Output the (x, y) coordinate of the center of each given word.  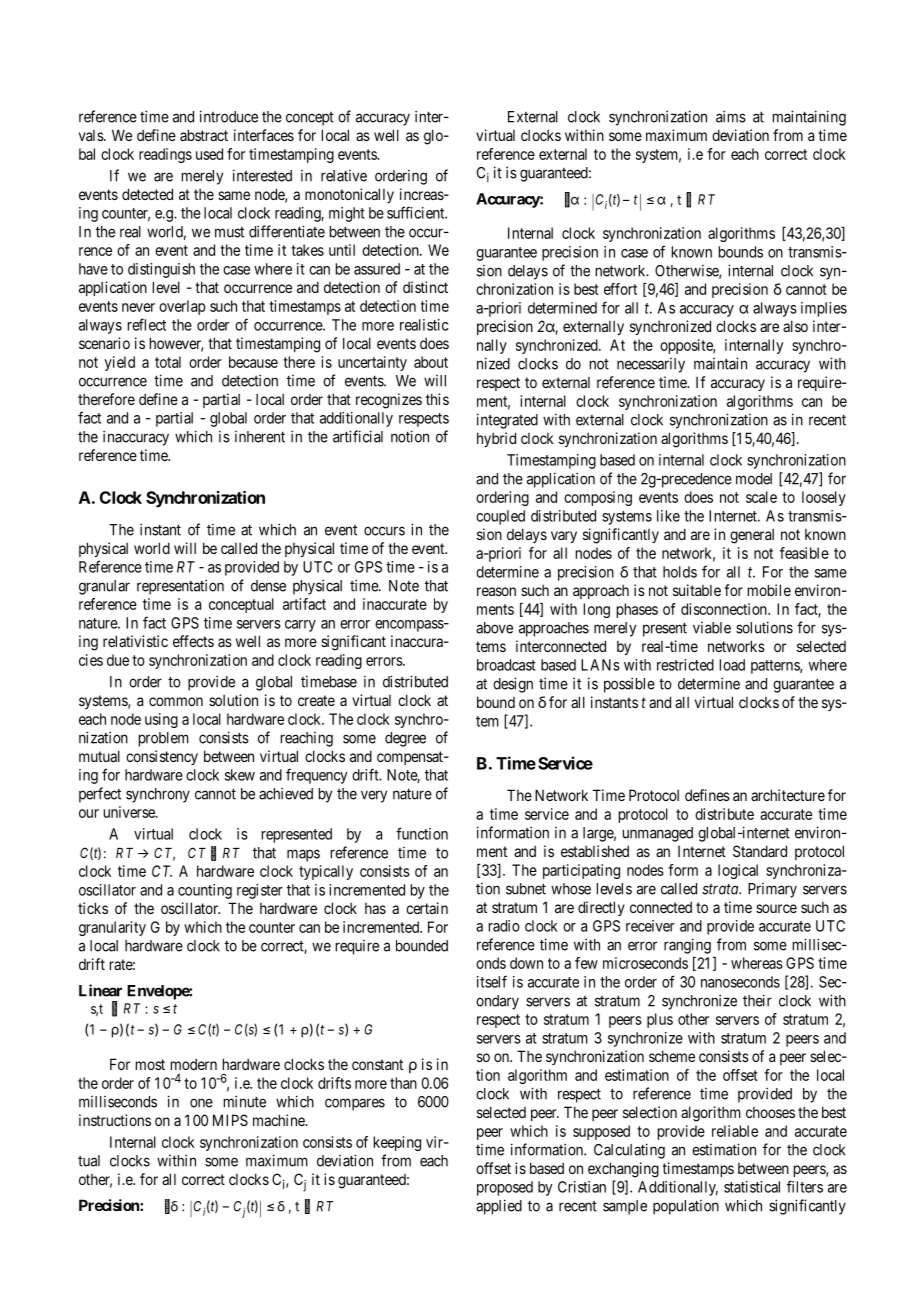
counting (205, 891)
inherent (260, 437)
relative (344, 176)
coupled (500, 517)
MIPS (230, 1120)
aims (731, 116)
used (209, 154)
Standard (760, 851)
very (374, 796)
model (754, 479)
